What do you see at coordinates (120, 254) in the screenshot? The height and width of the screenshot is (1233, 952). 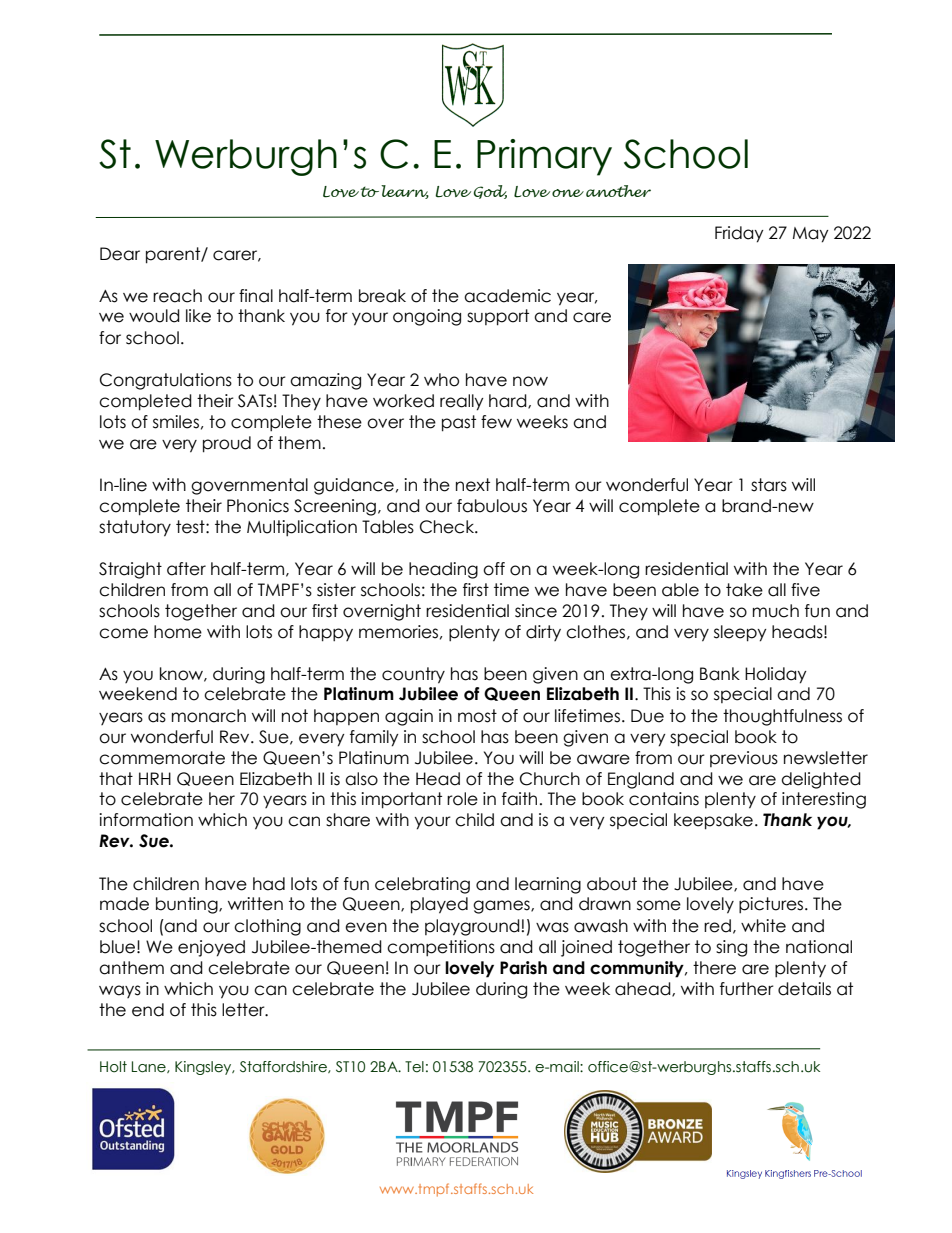 I see `Dear` at bounding box center [120, 254].
